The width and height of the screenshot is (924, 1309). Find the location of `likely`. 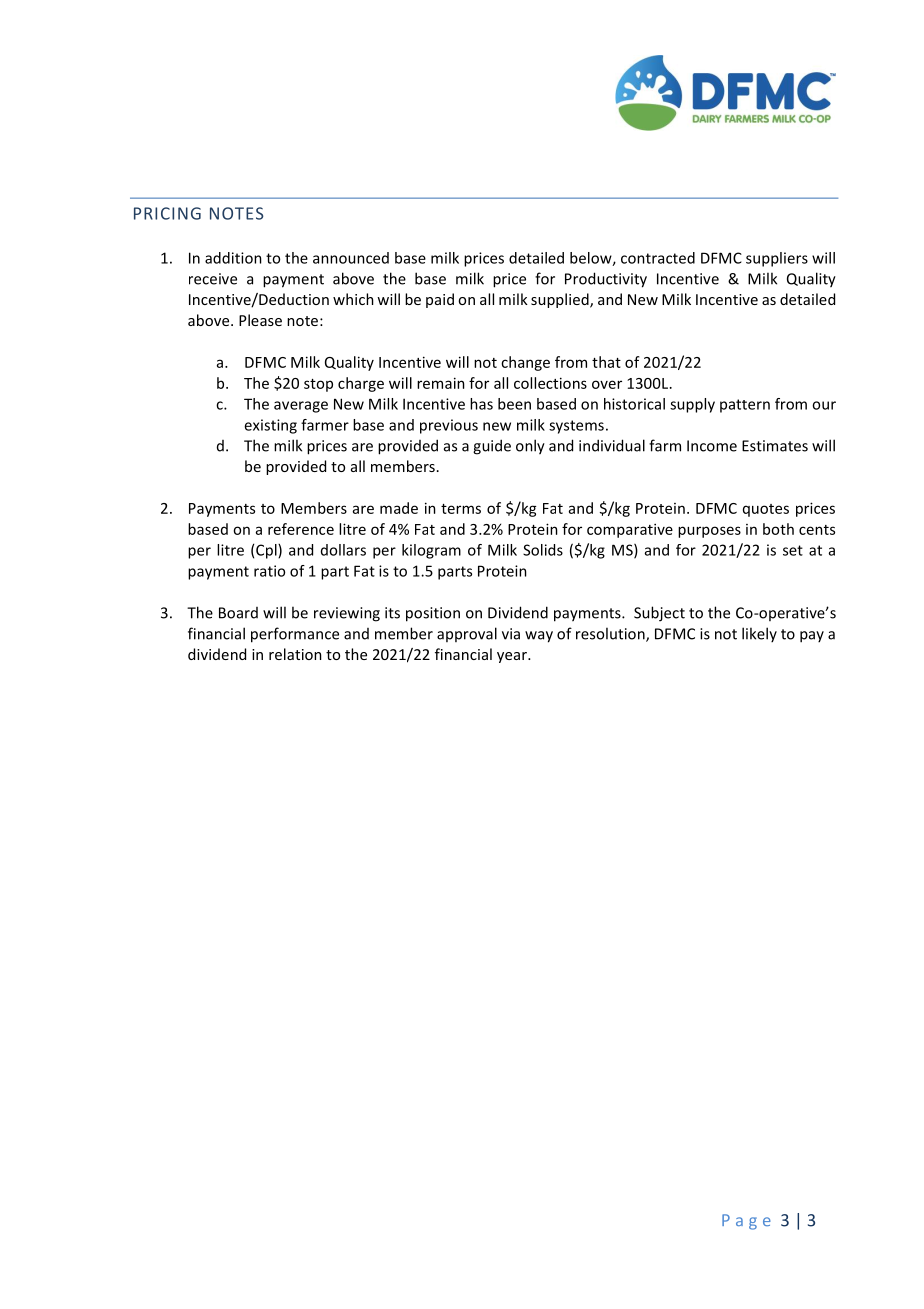

likely is located at coordinates (759, 634).
